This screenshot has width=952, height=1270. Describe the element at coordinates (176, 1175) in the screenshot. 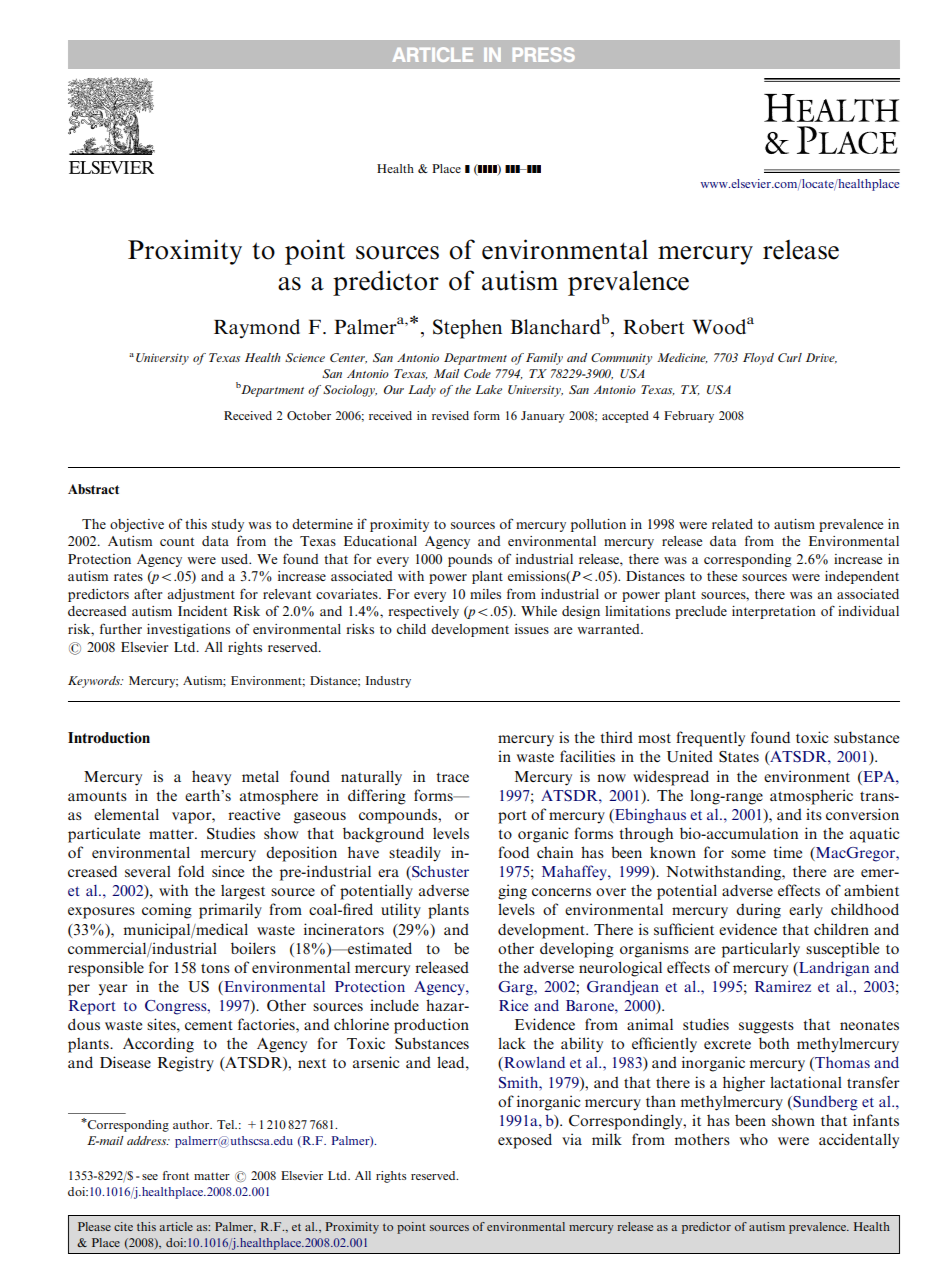

I see `front` at that location.
